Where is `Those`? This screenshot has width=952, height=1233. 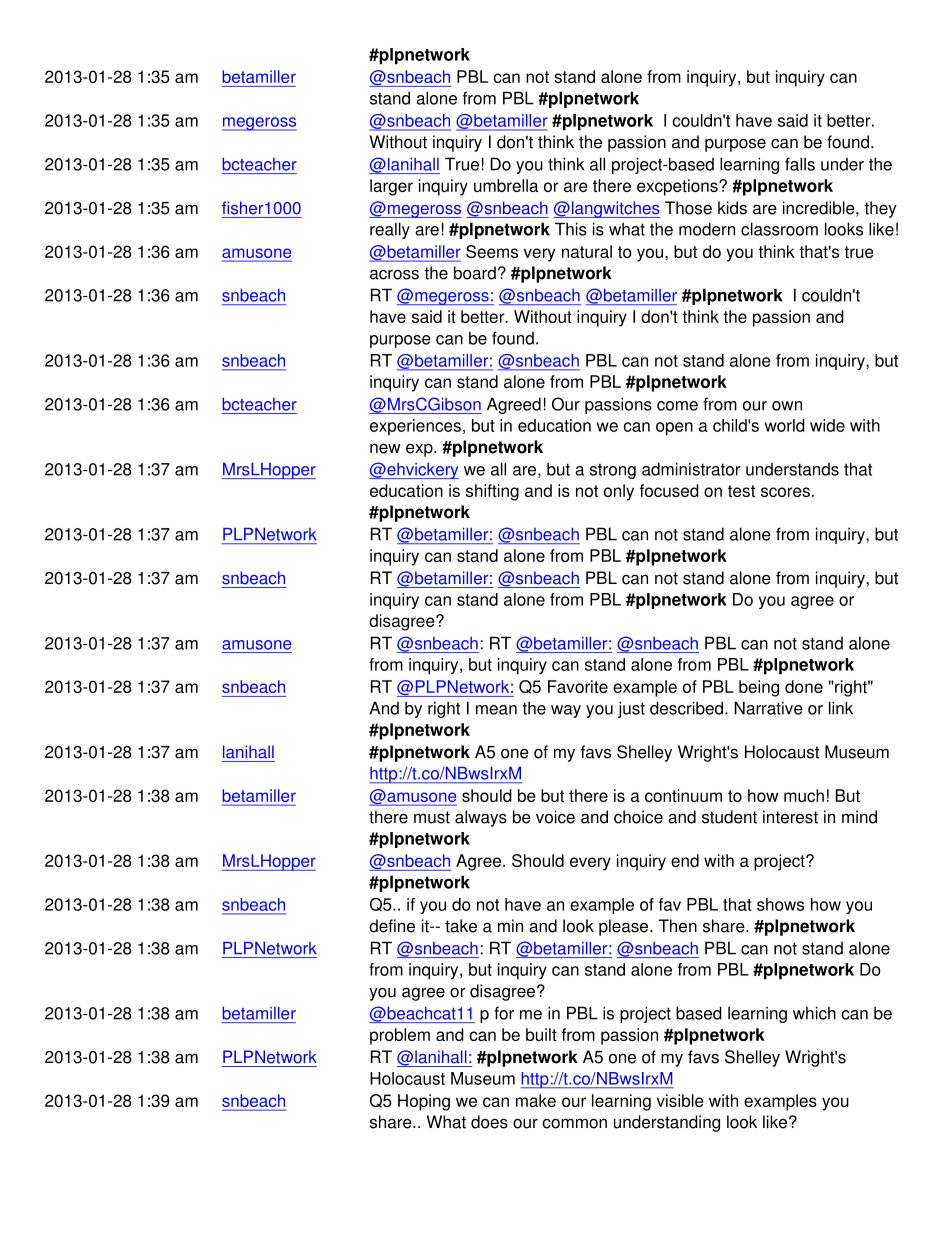
Those is located at coordinates (688, 208).
